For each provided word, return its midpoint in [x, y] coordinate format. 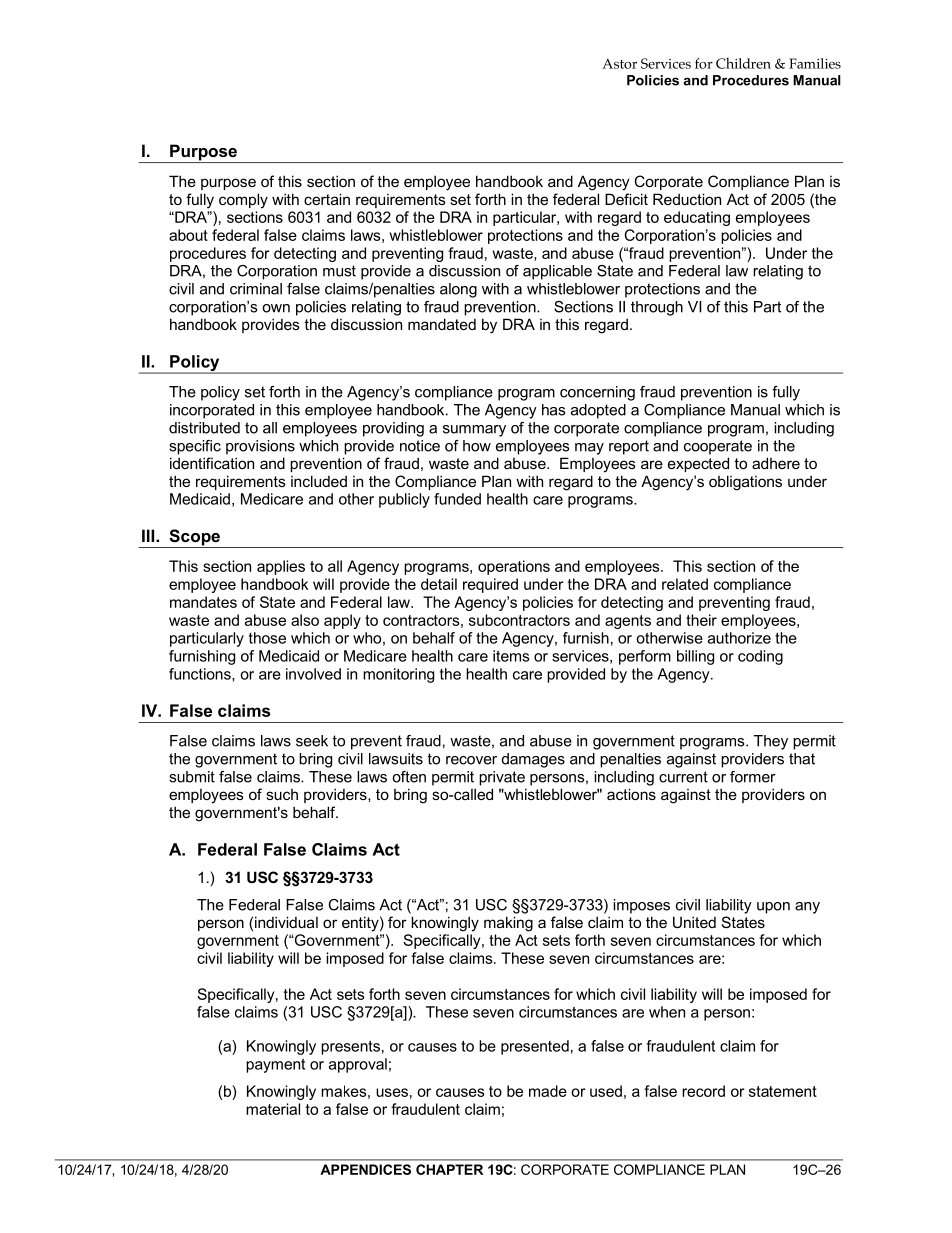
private [502, 778]
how [477, 446]
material [273, 1109]
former [753, 777]
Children [743, 63]
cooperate [718, 447]
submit [192, 777]
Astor [619, 63]
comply [243, 201]
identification [212, 463]
